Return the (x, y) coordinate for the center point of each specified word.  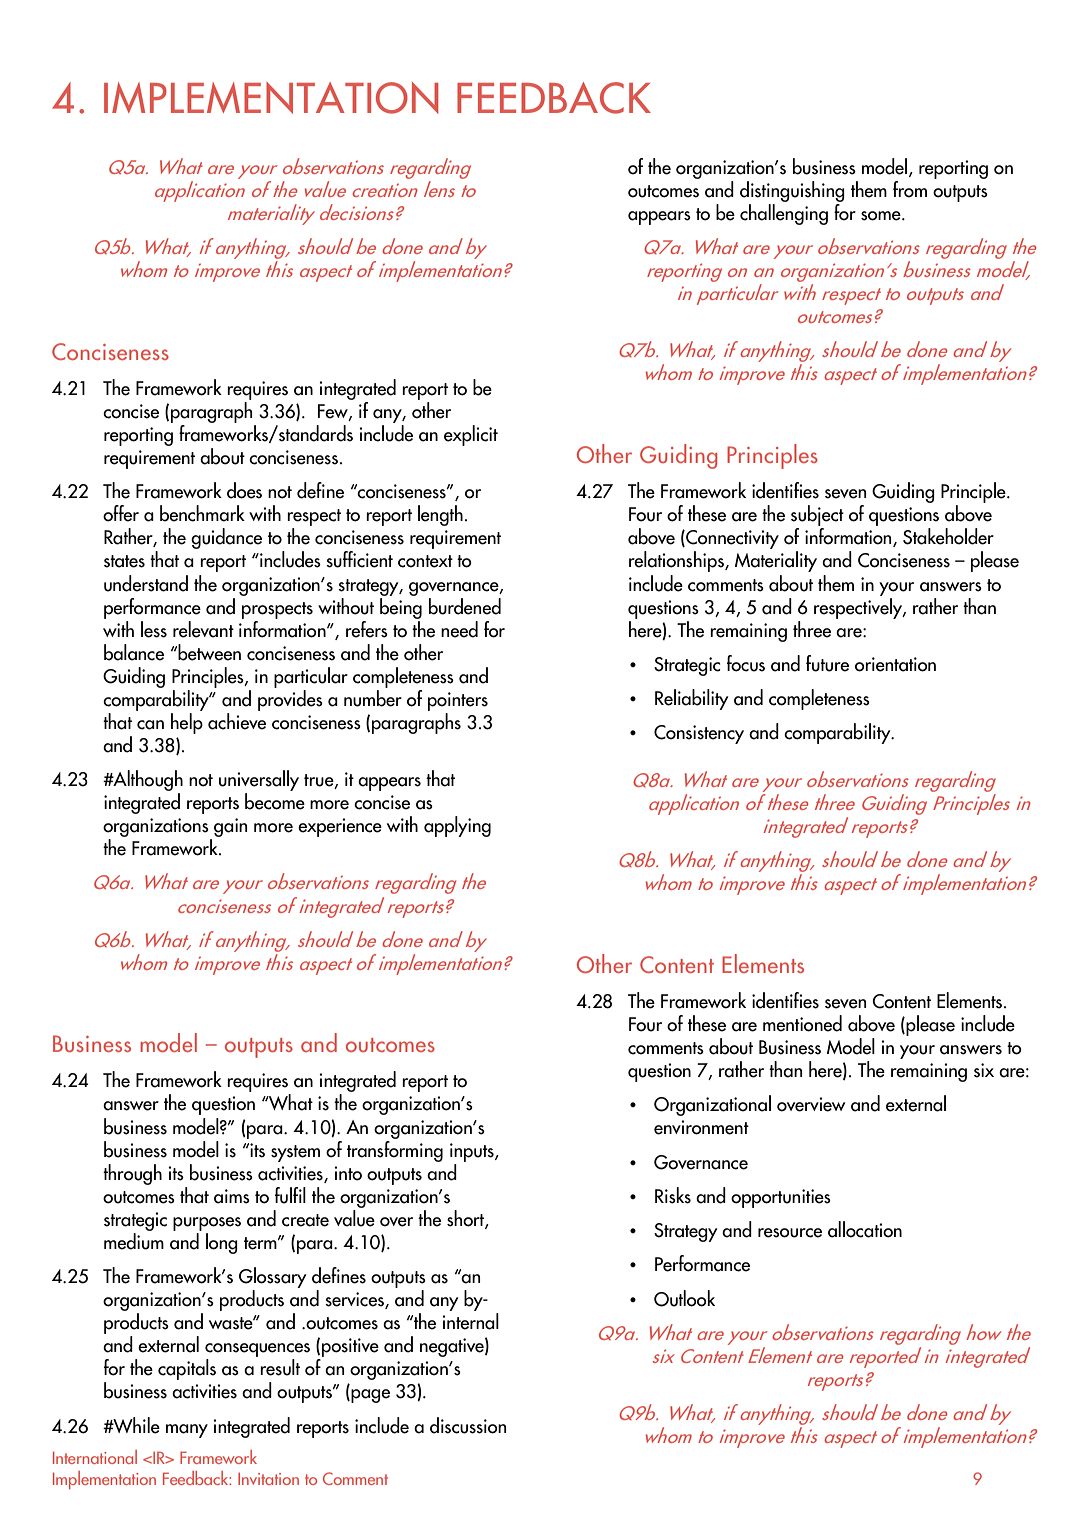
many (187, 1431)
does (244, 490)
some (882, 216)
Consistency (699, 734)
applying (457, 826)
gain (230, 827)
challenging (784, 213)
